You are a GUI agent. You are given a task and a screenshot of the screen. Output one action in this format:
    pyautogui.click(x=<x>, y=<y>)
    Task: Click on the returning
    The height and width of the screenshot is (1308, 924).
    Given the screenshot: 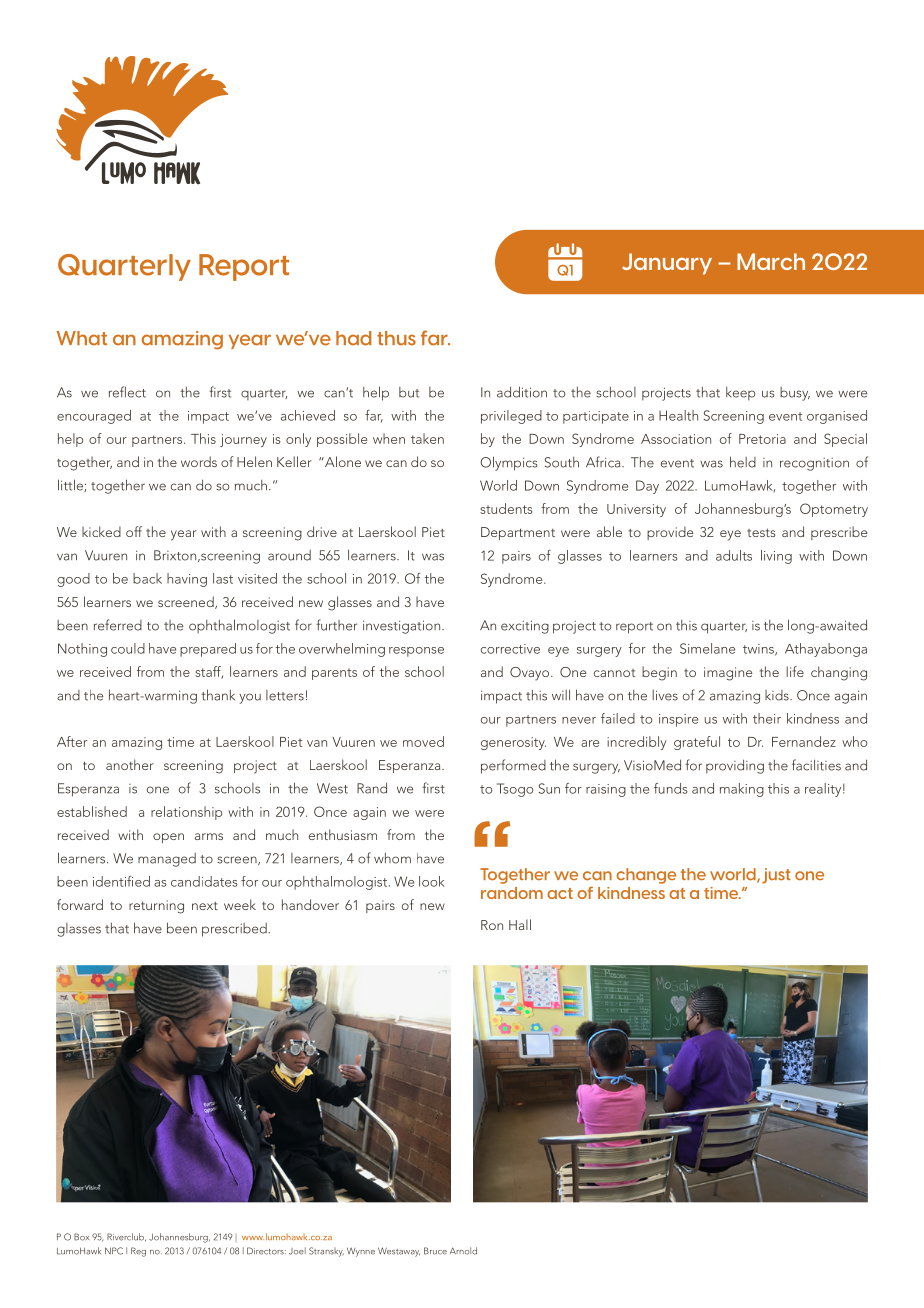 What is the action you would take?
    pyautogui.click(x=156, y=907)
